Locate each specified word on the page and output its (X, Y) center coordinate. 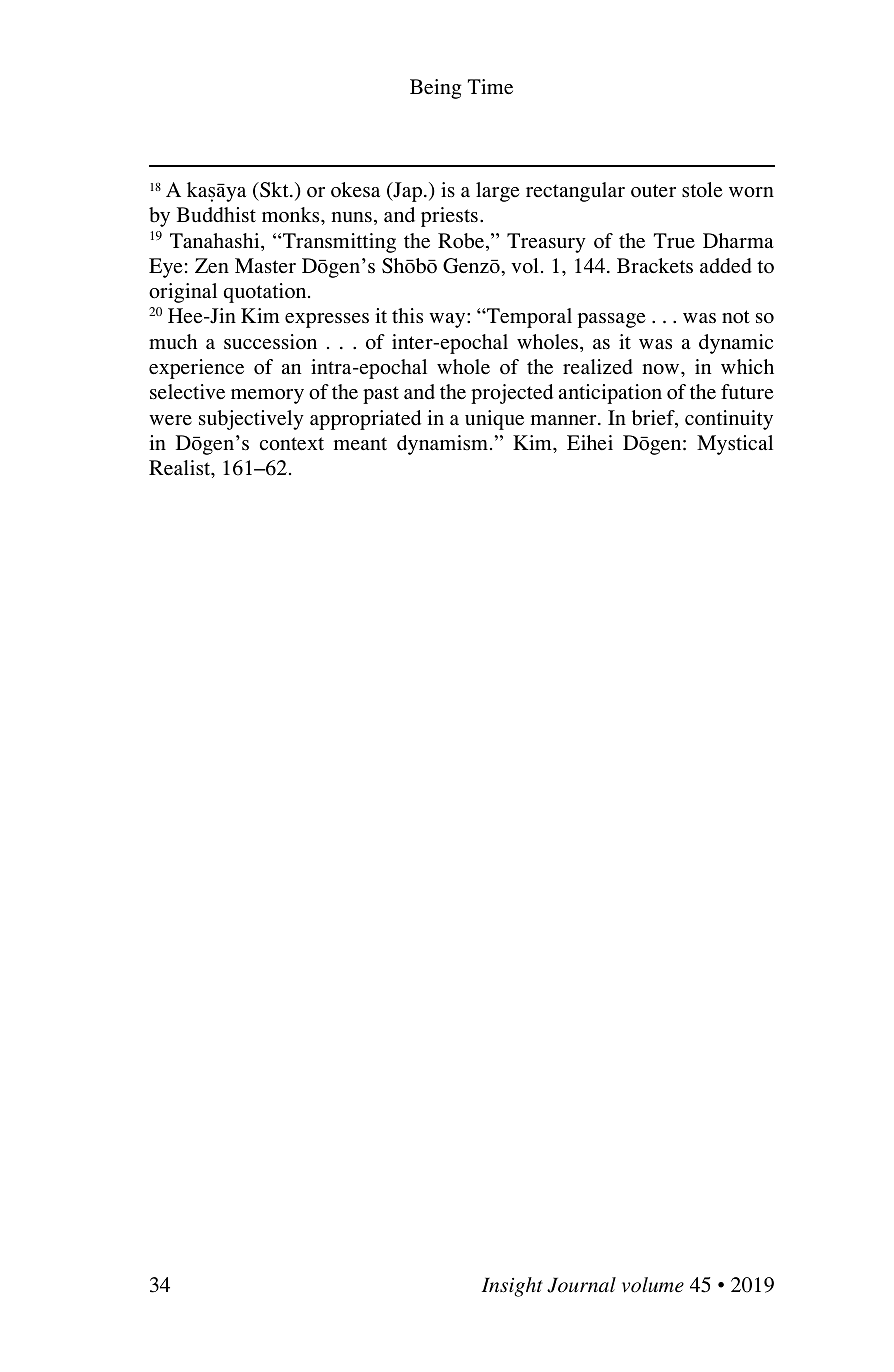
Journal (581, 1285)
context (292, 444)
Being (435, 89)
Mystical (735, 445)
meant (360, 444)
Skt (274, 190)
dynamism (442, 445)
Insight (512, 1287)
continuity (729, 420)
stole (702, 190)
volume (653, 1285)
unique (494, 420)
